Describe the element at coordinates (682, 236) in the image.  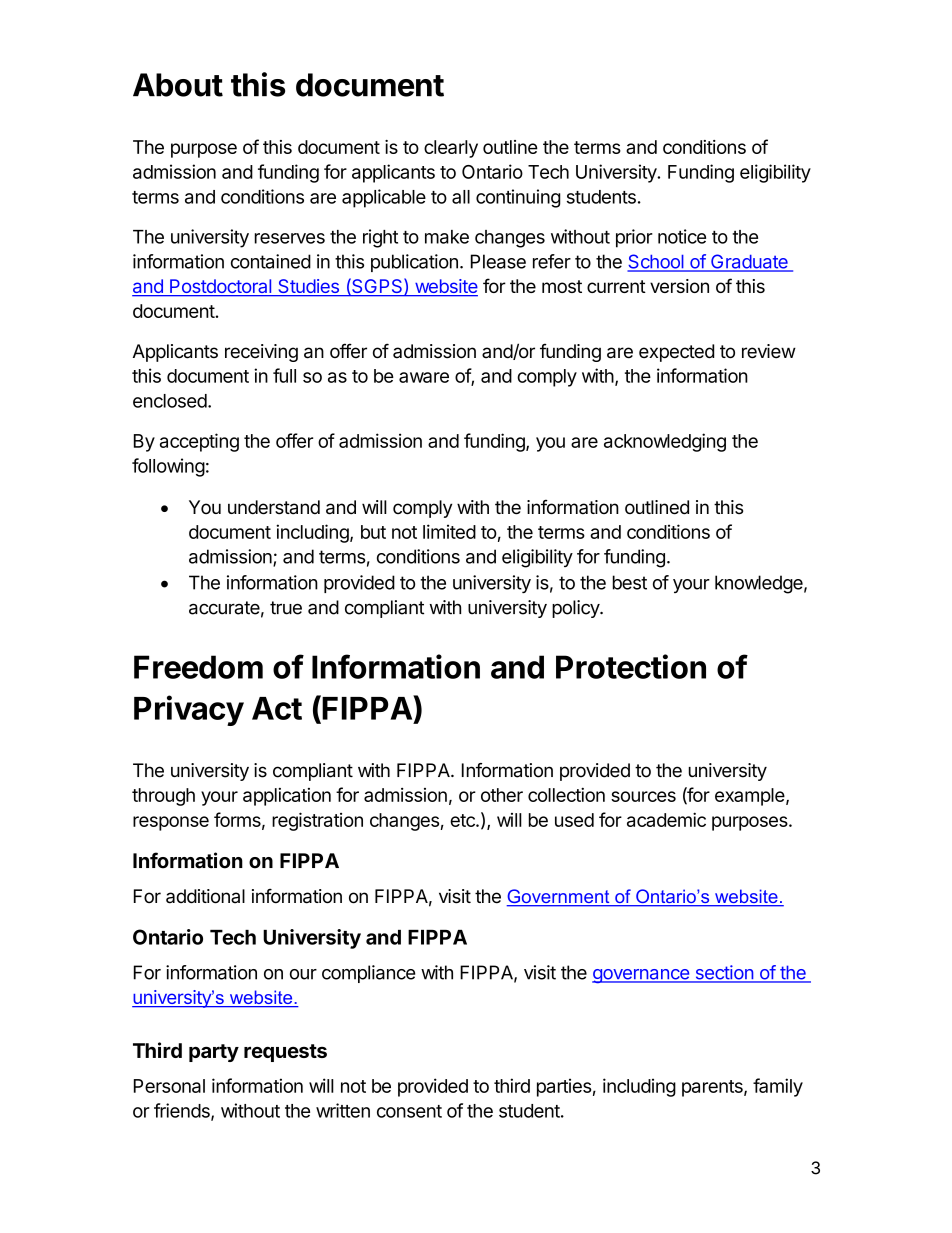
I see `notice` at that location.
